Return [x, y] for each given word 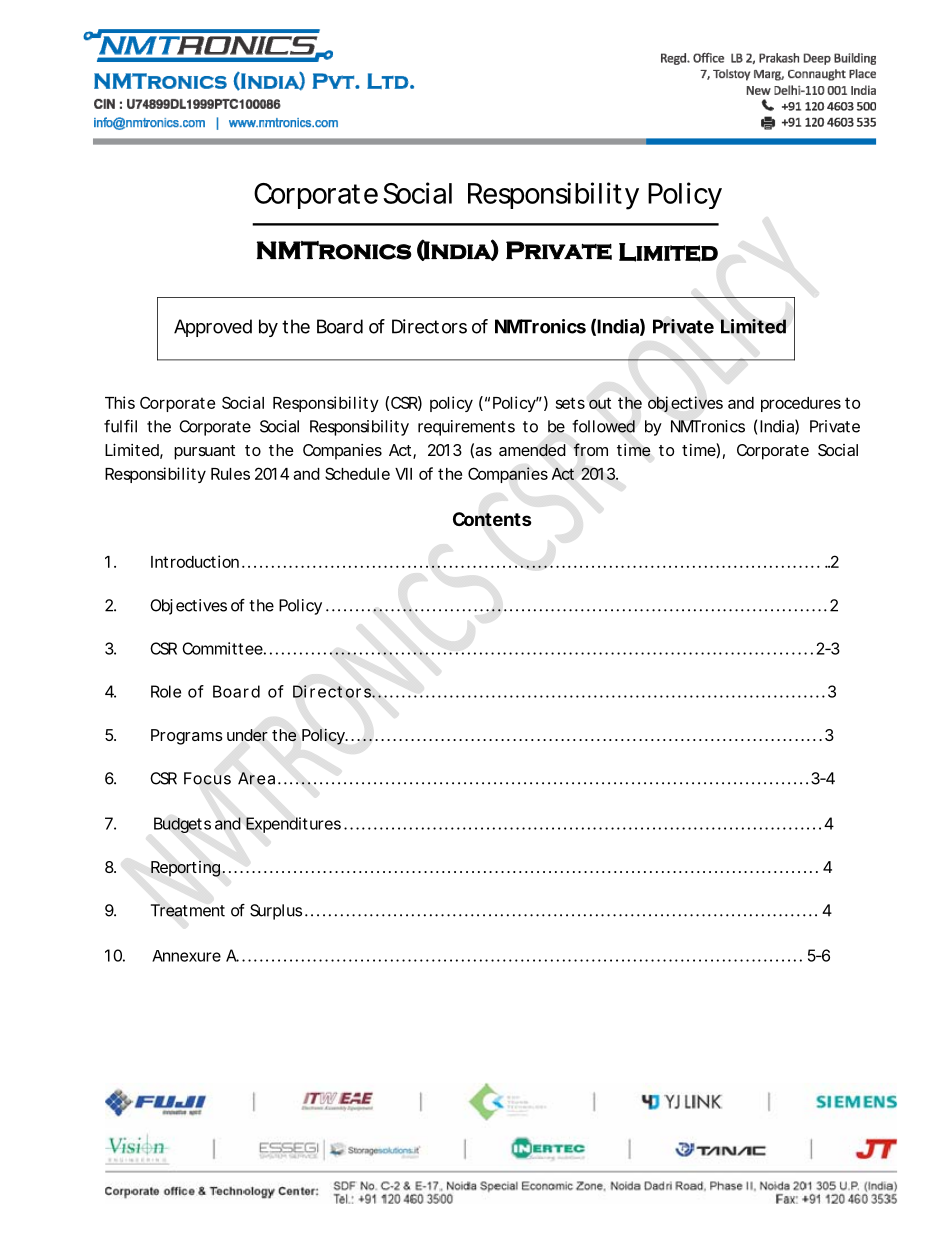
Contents [492, 519]
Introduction [195, 561]
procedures [801, 404]
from [590, 449]
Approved [213, 328]
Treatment [188, 910]
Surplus [276, 912]
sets [570, 403]
